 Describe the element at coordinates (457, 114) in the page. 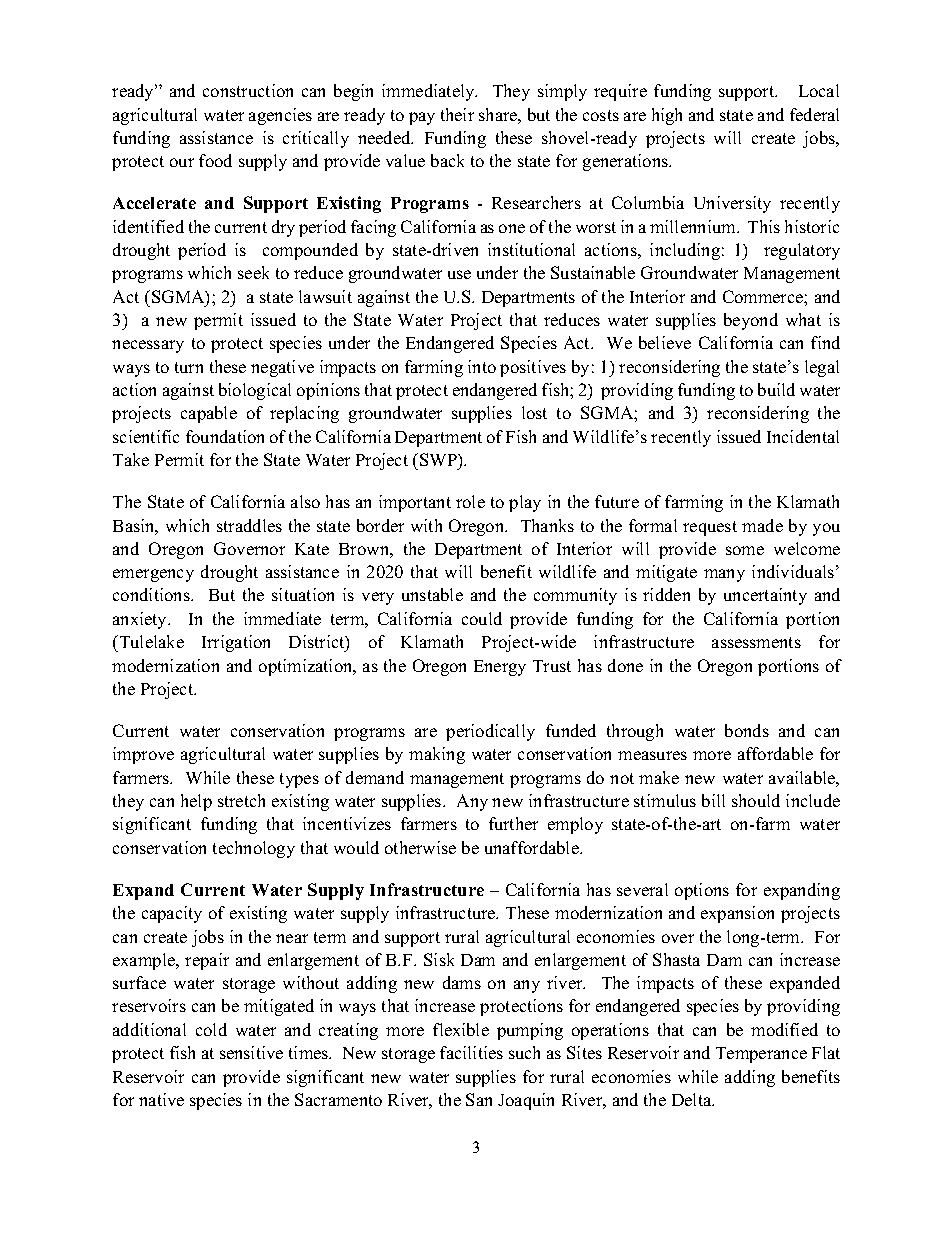

I see `their` at that location.
